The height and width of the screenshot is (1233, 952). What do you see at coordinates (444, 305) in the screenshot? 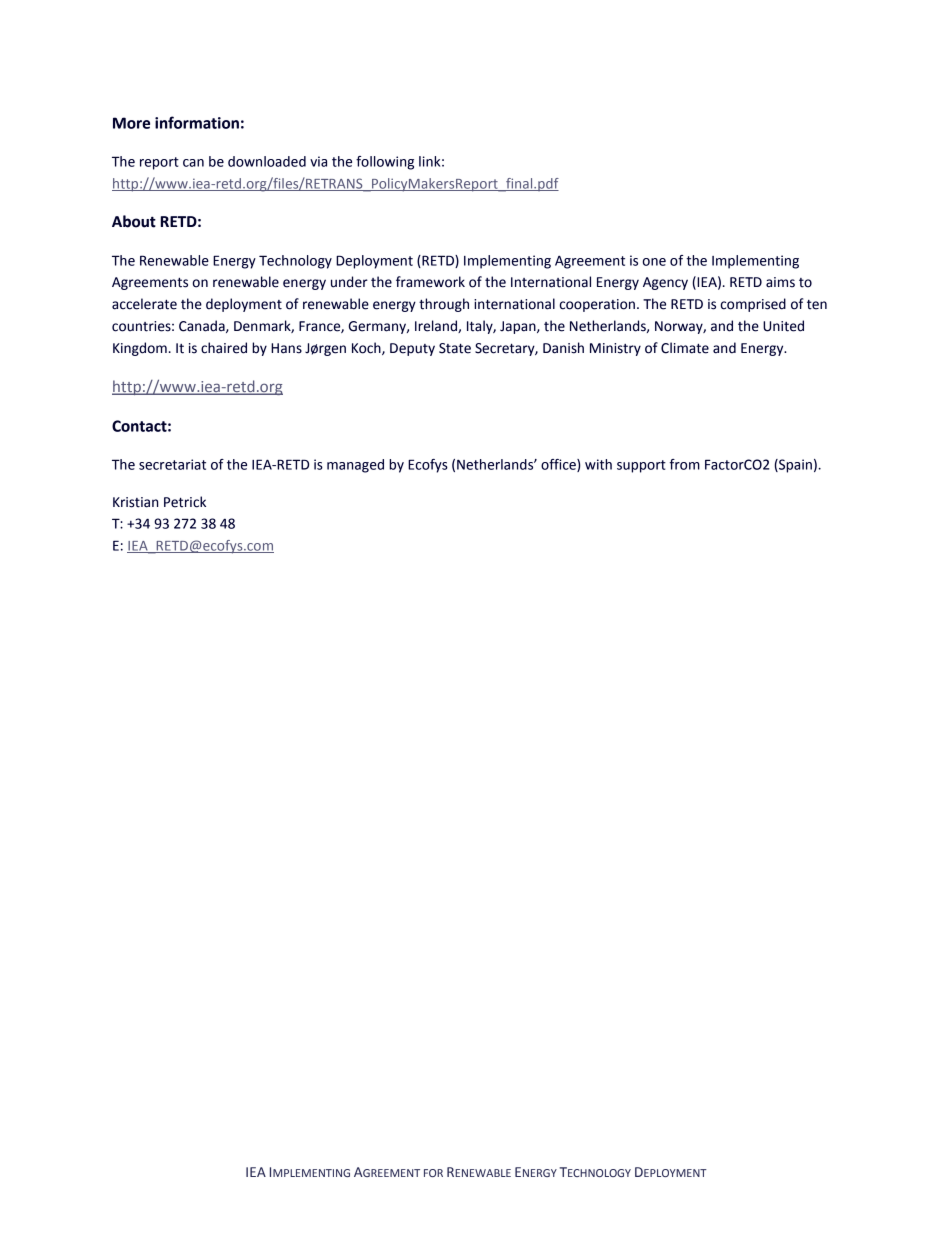
I see `through` at bounding box center [444, 305].
